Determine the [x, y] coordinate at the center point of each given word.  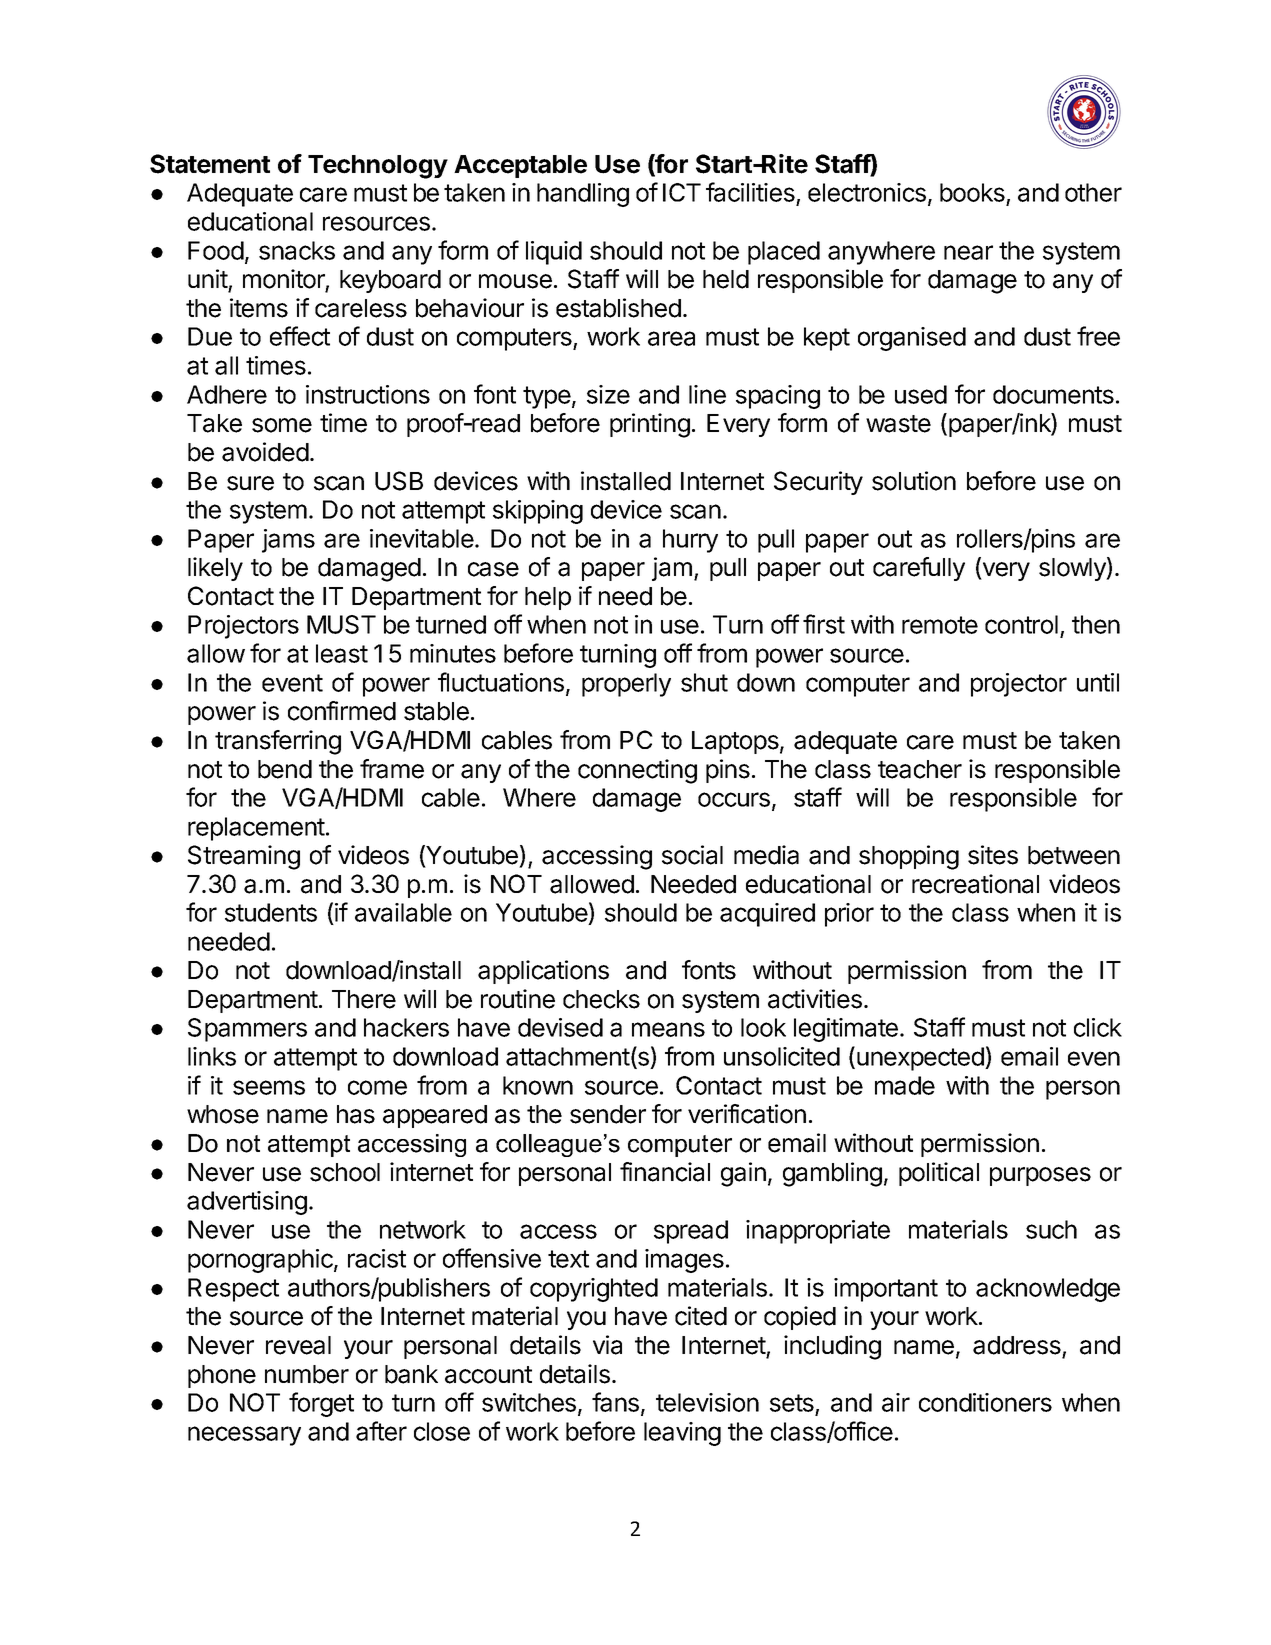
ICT [682, 192]
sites [993, 855]
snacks [297, 250]
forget [321, 1404]
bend [285, 769]
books [973, 194]
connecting [637, 771]
